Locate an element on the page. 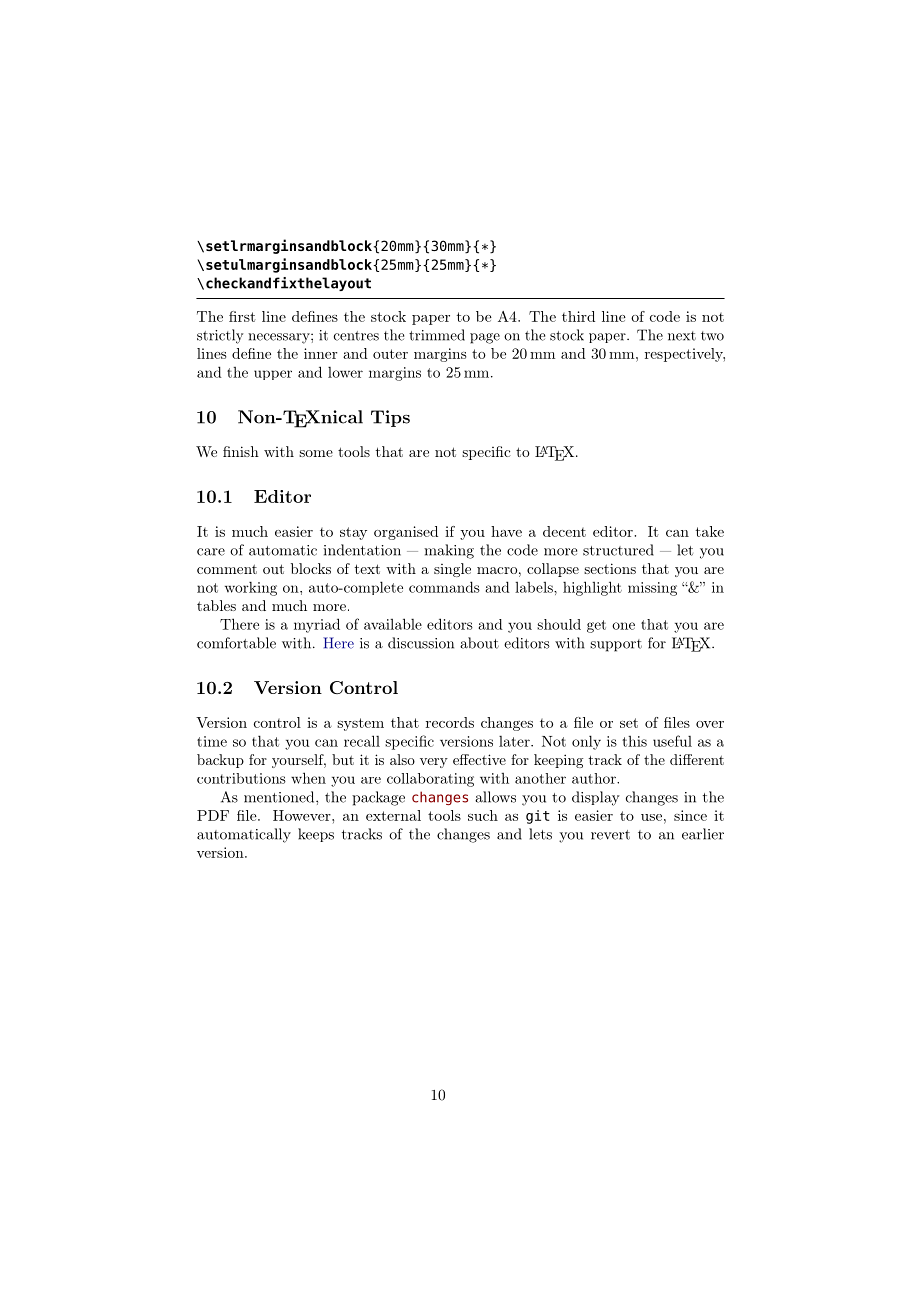 This document has height=1308, width=924. next is located at coordinates (682, 336).
